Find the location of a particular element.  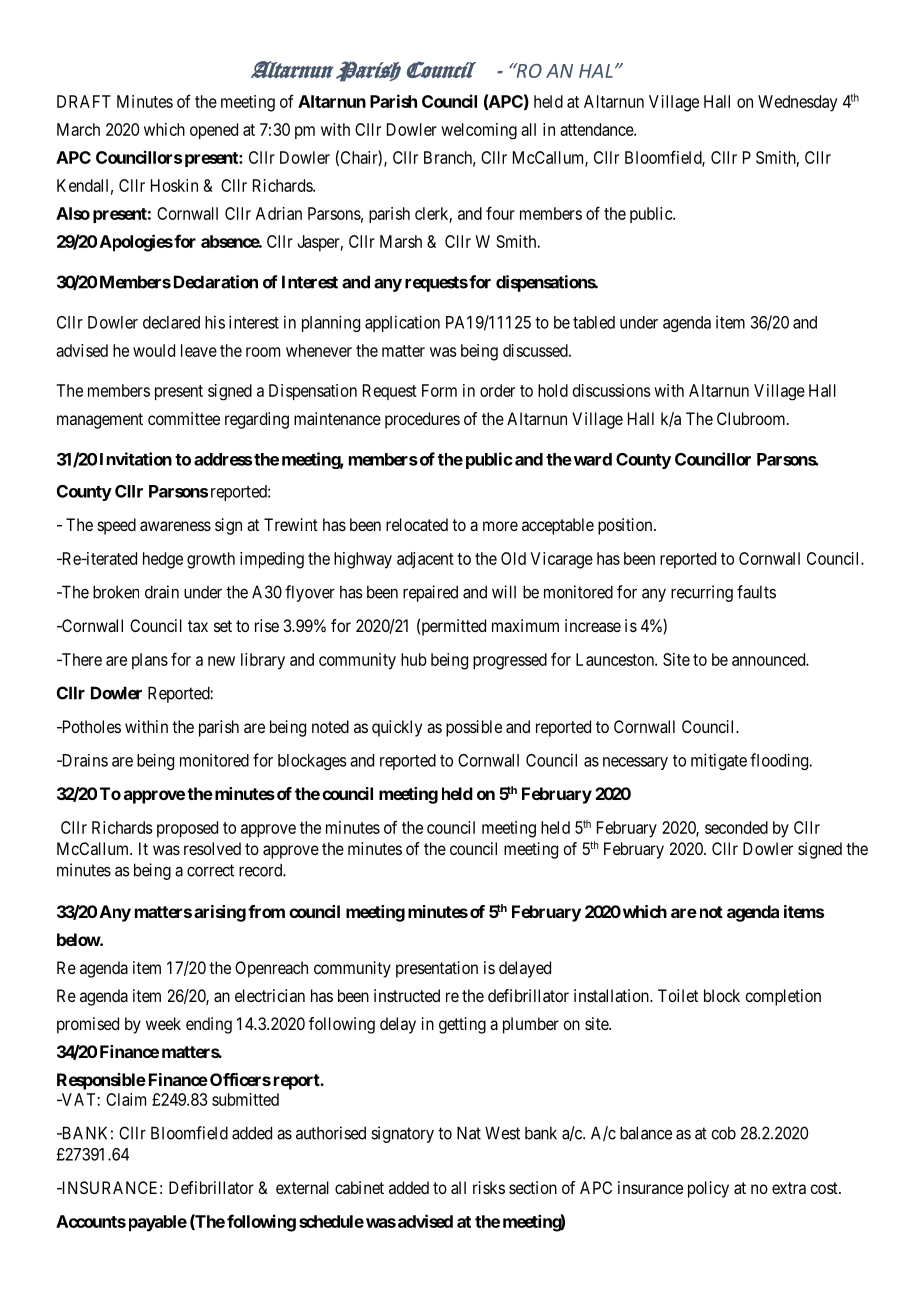

welcoming is located at coordinates (479, 131).
